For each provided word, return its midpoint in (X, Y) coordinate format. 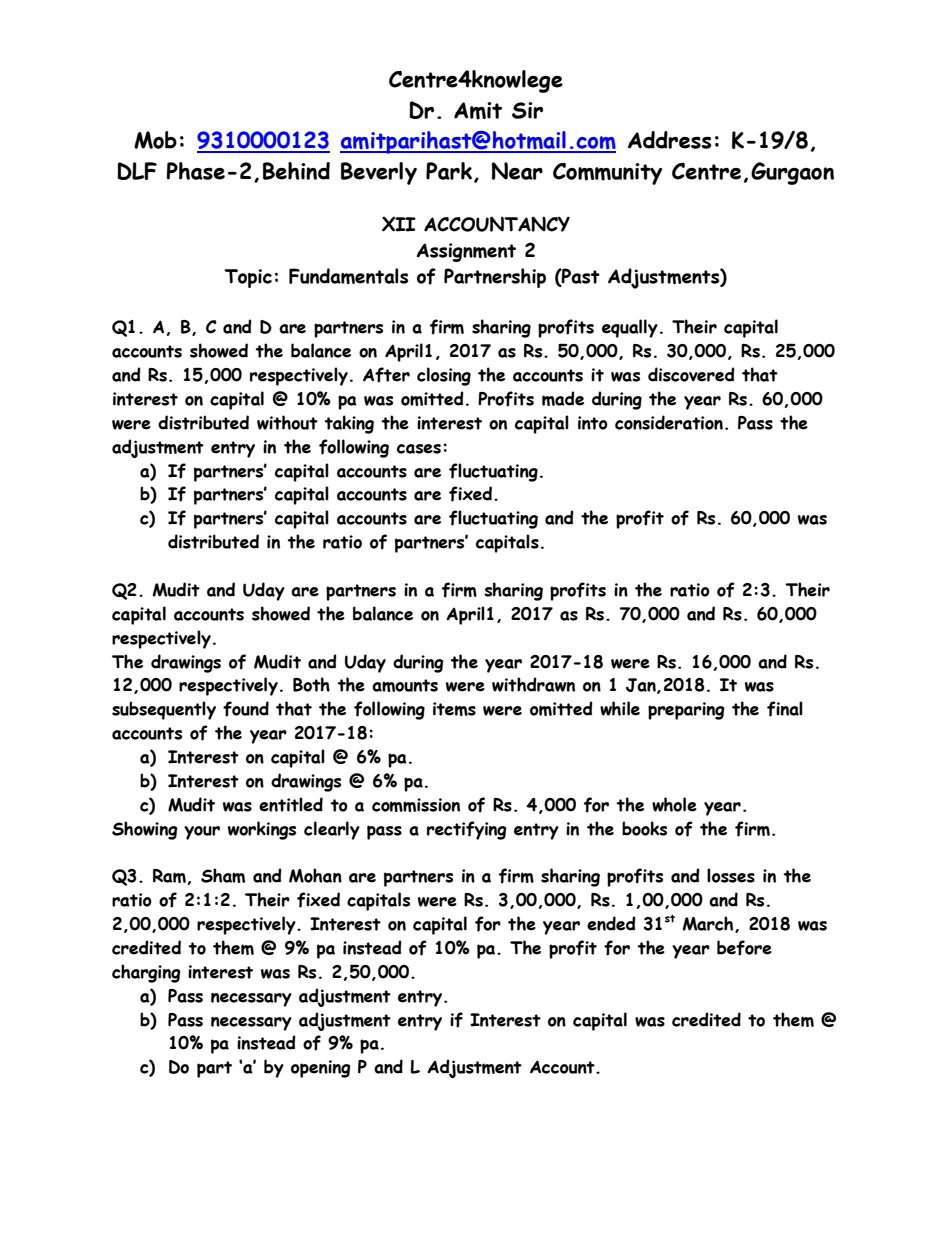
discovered (691, 374)
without (287, 422)
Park (450, 172)
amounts (405, 685)
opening (321, 1069)
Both (311, 684)
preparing (686, 711)
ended (611, 923)
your (202, 833)
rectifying (467, 830)
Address (669, 140)
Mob (155, 140)
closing (444, 376)
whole (674, 804)
